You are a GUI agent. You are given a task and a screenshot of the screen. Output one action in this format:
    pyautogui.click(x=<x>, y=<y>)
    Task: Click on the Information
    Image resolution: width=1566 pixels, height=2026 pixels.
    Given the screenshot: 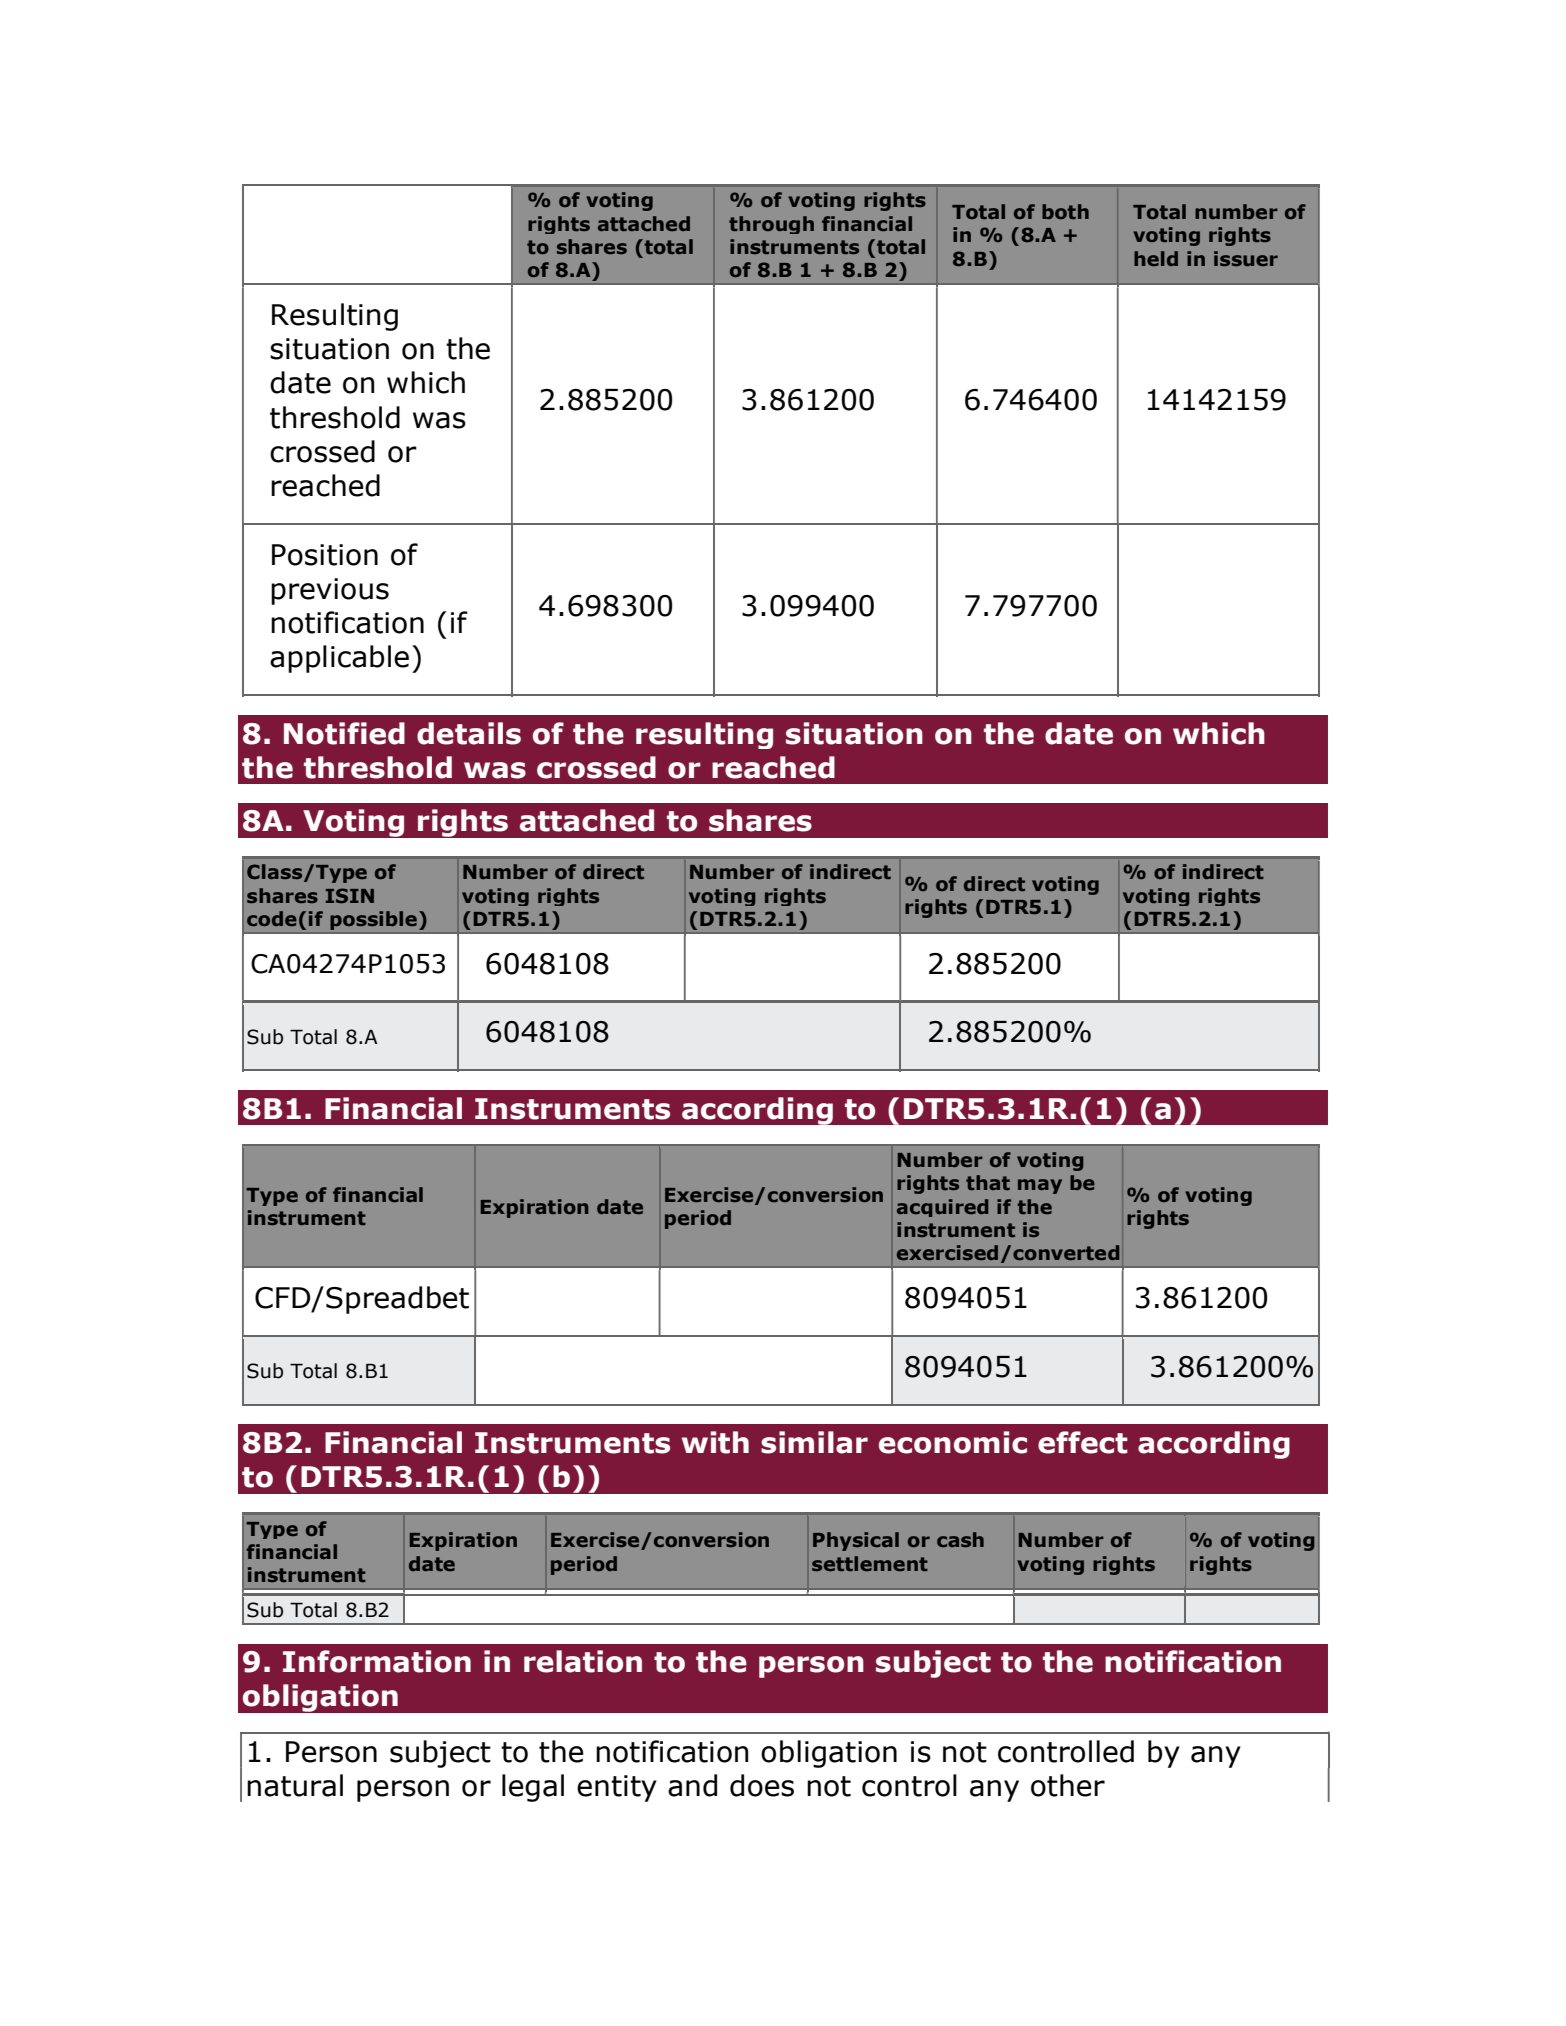 What is the action you would take?
    pyautogui.click(x=377, y=1661)
